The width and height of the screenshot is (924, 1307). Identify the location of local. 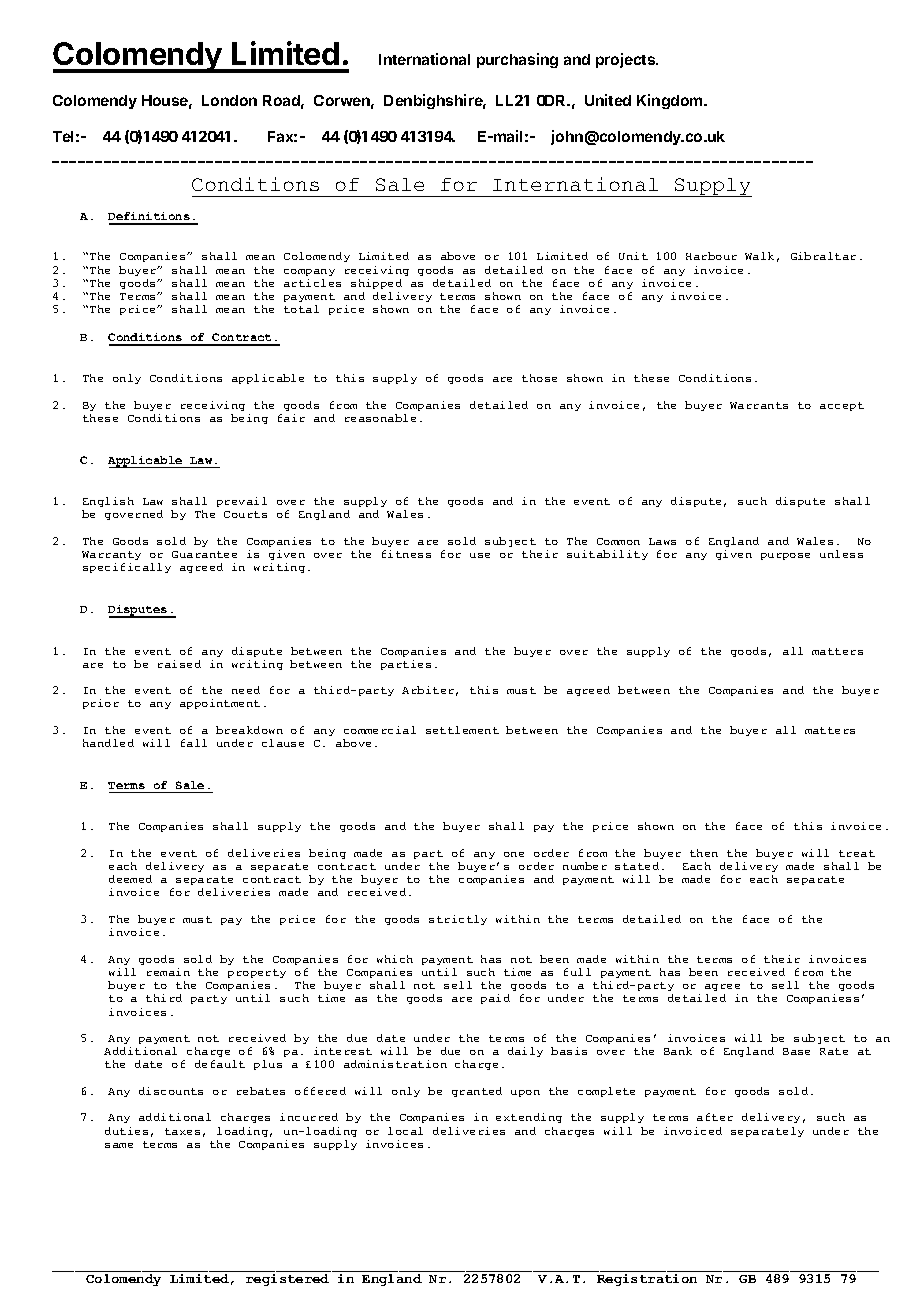
(405, 1131).
